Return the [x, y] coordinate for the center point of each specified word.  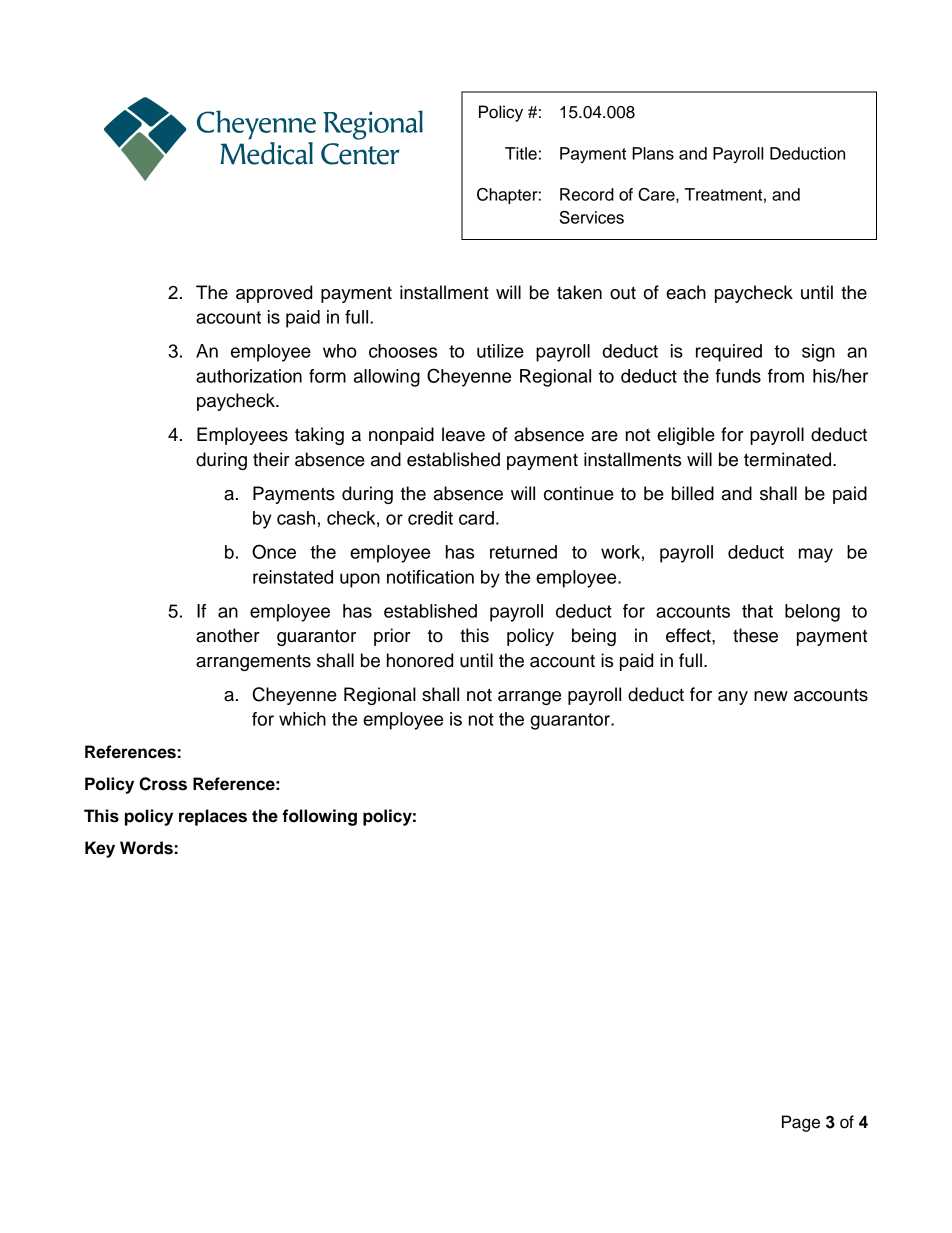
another [228, 635]
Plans [653, 153]
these [755, 635]
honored [420, 660]
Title [521, 153]
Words [146, 848]
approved [274, 294]
